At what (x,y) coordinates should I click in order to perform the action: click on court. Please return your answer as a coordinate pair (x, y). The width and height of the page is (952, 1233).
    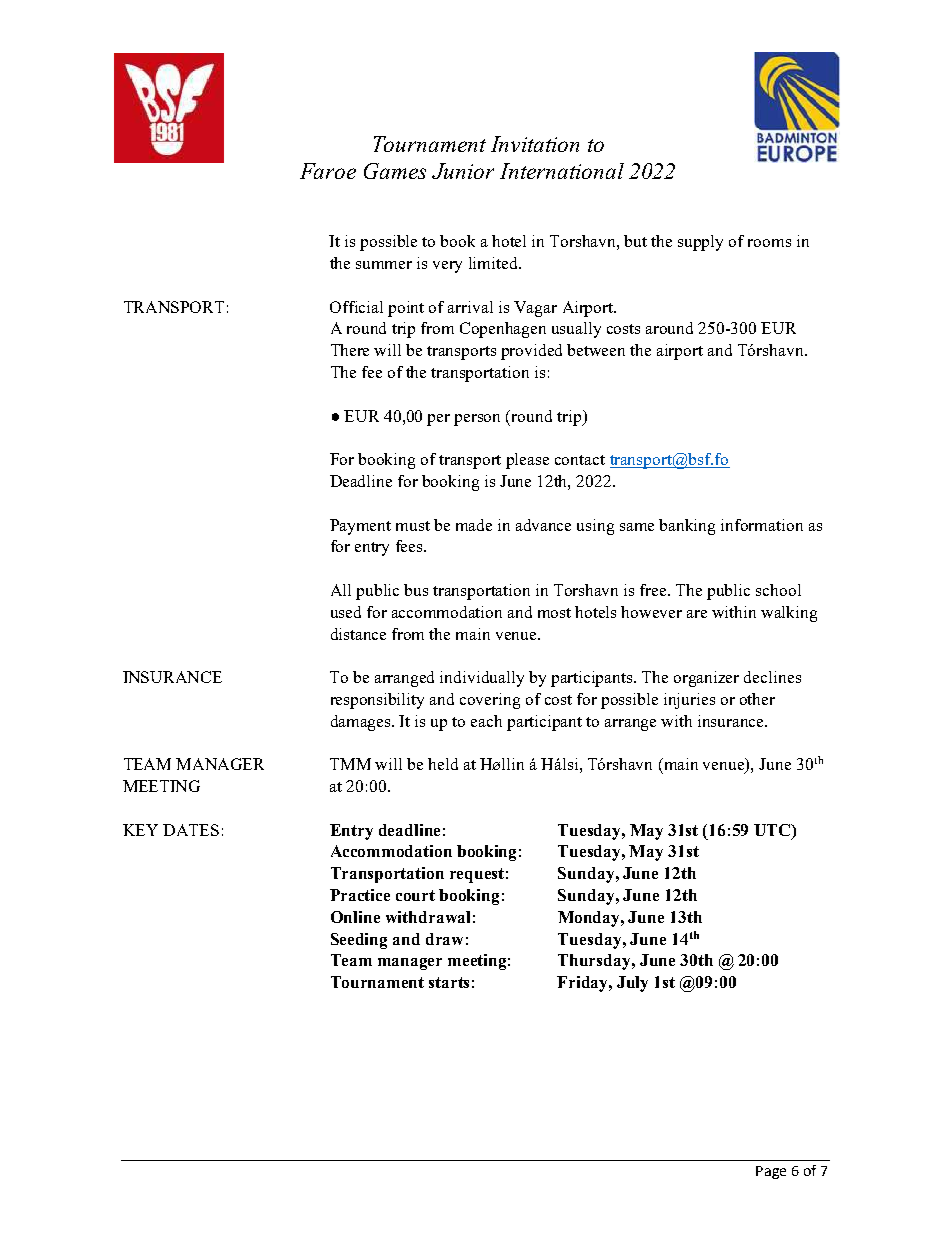
    Looking at the image, I should click on (415, 895).
